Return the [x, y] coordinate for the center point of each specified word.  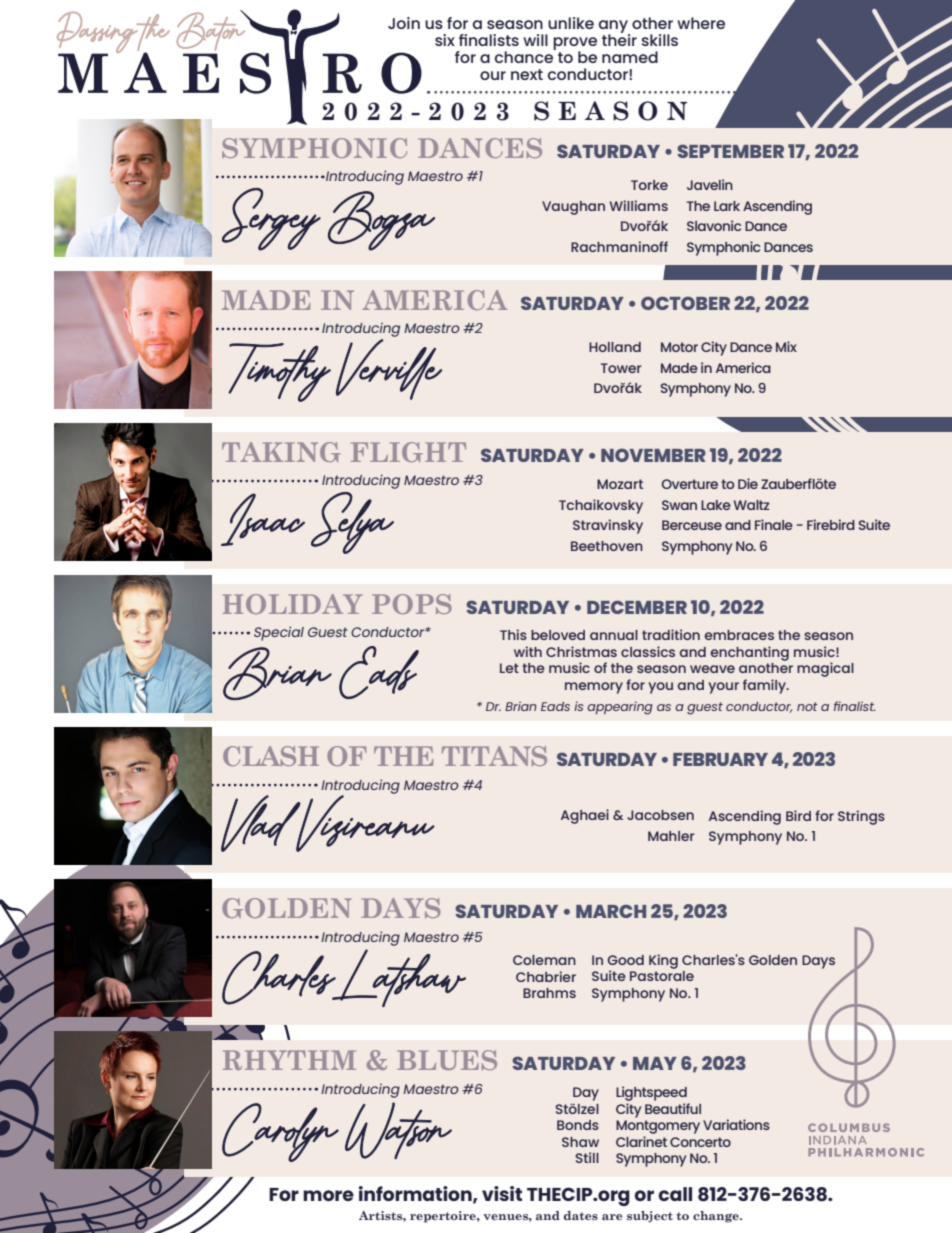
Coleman [544, 960]
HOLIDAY [292, 604]
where [701, 23]
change [717, 1217]
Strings [861, 817]
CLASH [271, 756]
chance [525, 56]
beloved [558, 635]
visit [502, 1193]
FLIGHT [408, 452]
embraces [739, 635]
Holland [615, 347]
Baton [211, 30]
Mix [786, 346]
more [328, 1195]
